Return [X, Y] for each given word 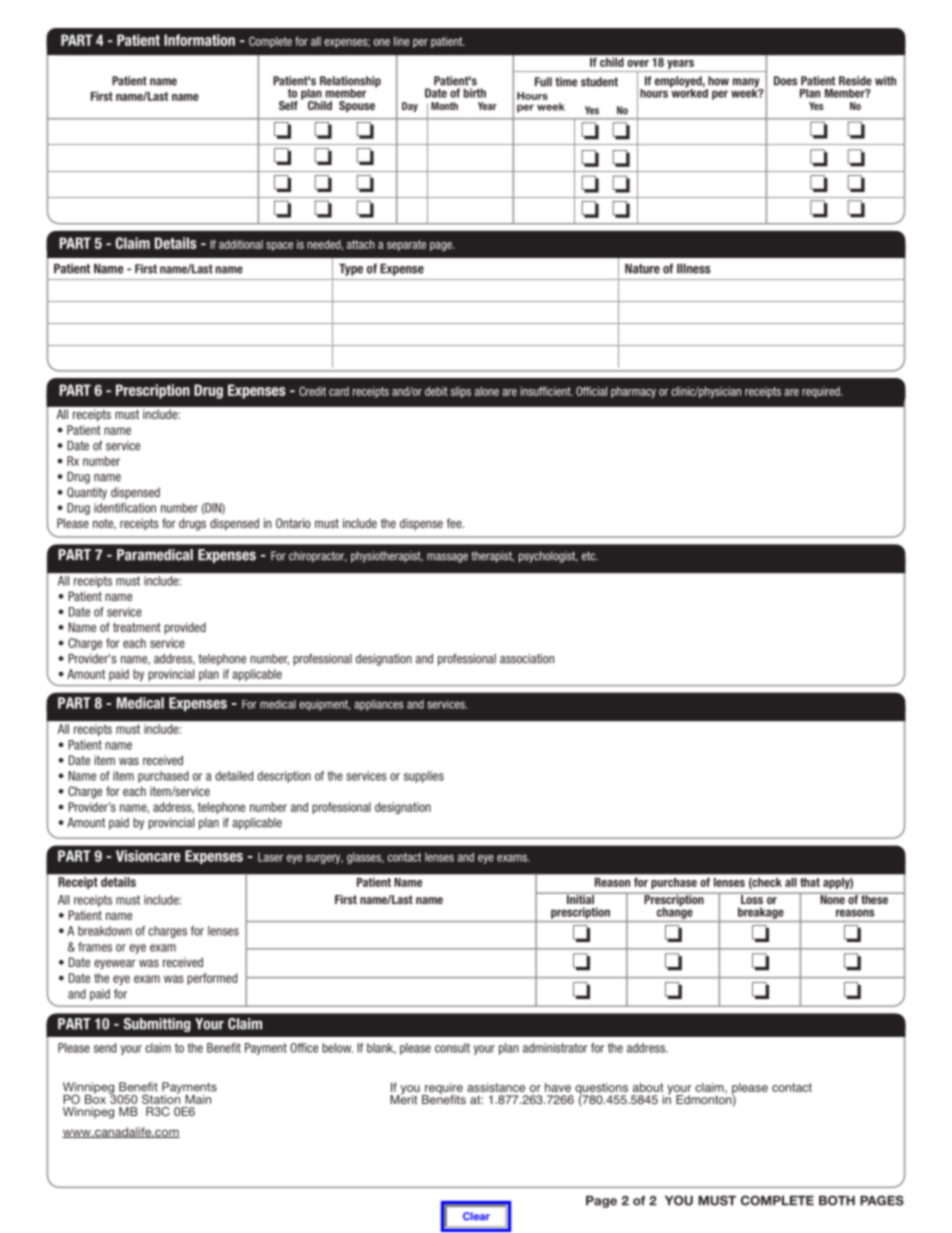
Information [199, 40]
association [527, 659]
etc [590, 556]
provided [185, 628]
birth [475, 93]
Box [97, 1098]
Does [785, 81]
